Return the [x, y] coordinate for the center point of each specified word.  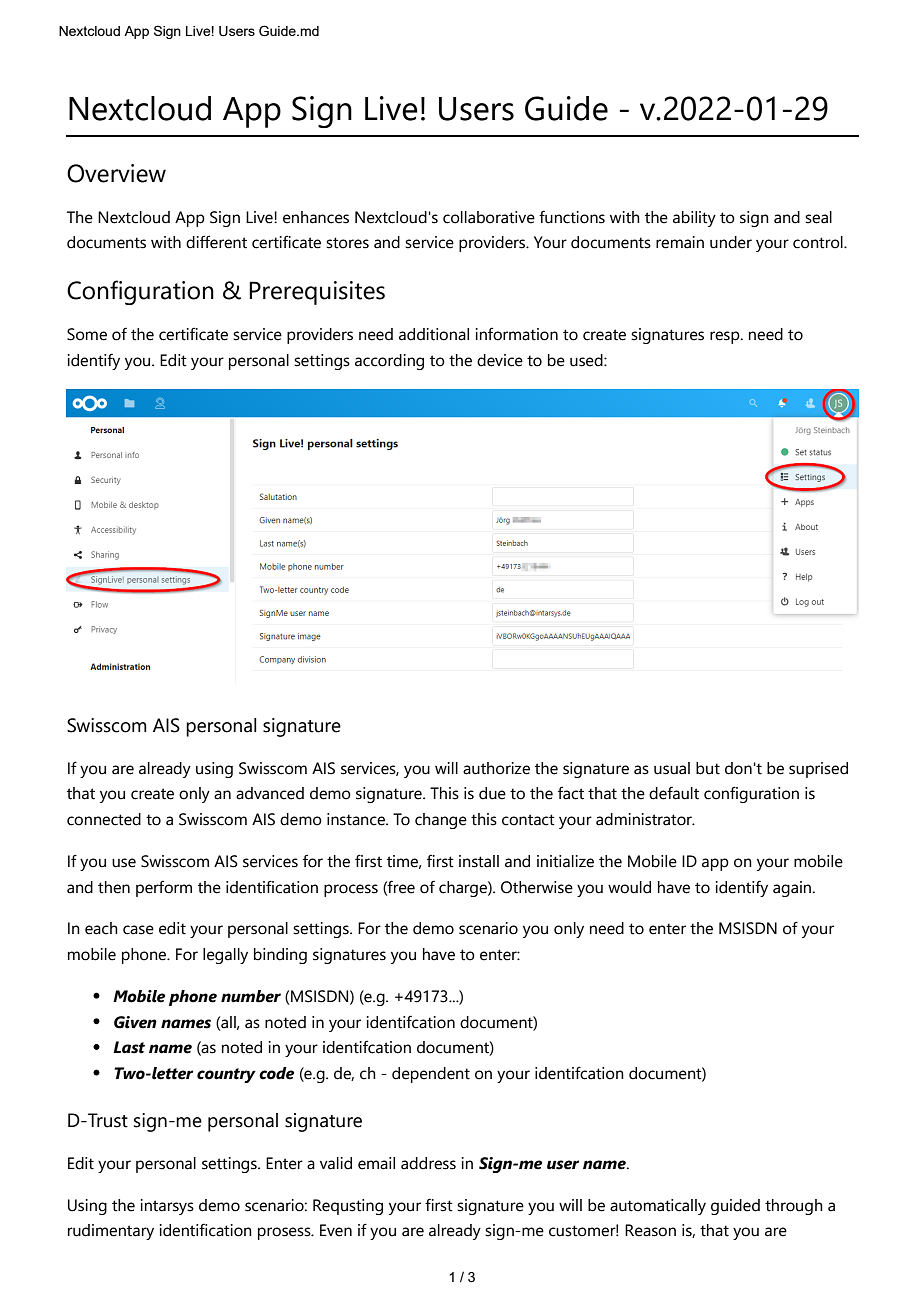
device [500, 360]
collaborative [489, 217]
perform [164, 888]
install [479, 861]
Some [87, 334]
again [793, 889]
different [216, 242]
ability [694, 219]
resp [726, 337]
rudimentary [111, 1232]
